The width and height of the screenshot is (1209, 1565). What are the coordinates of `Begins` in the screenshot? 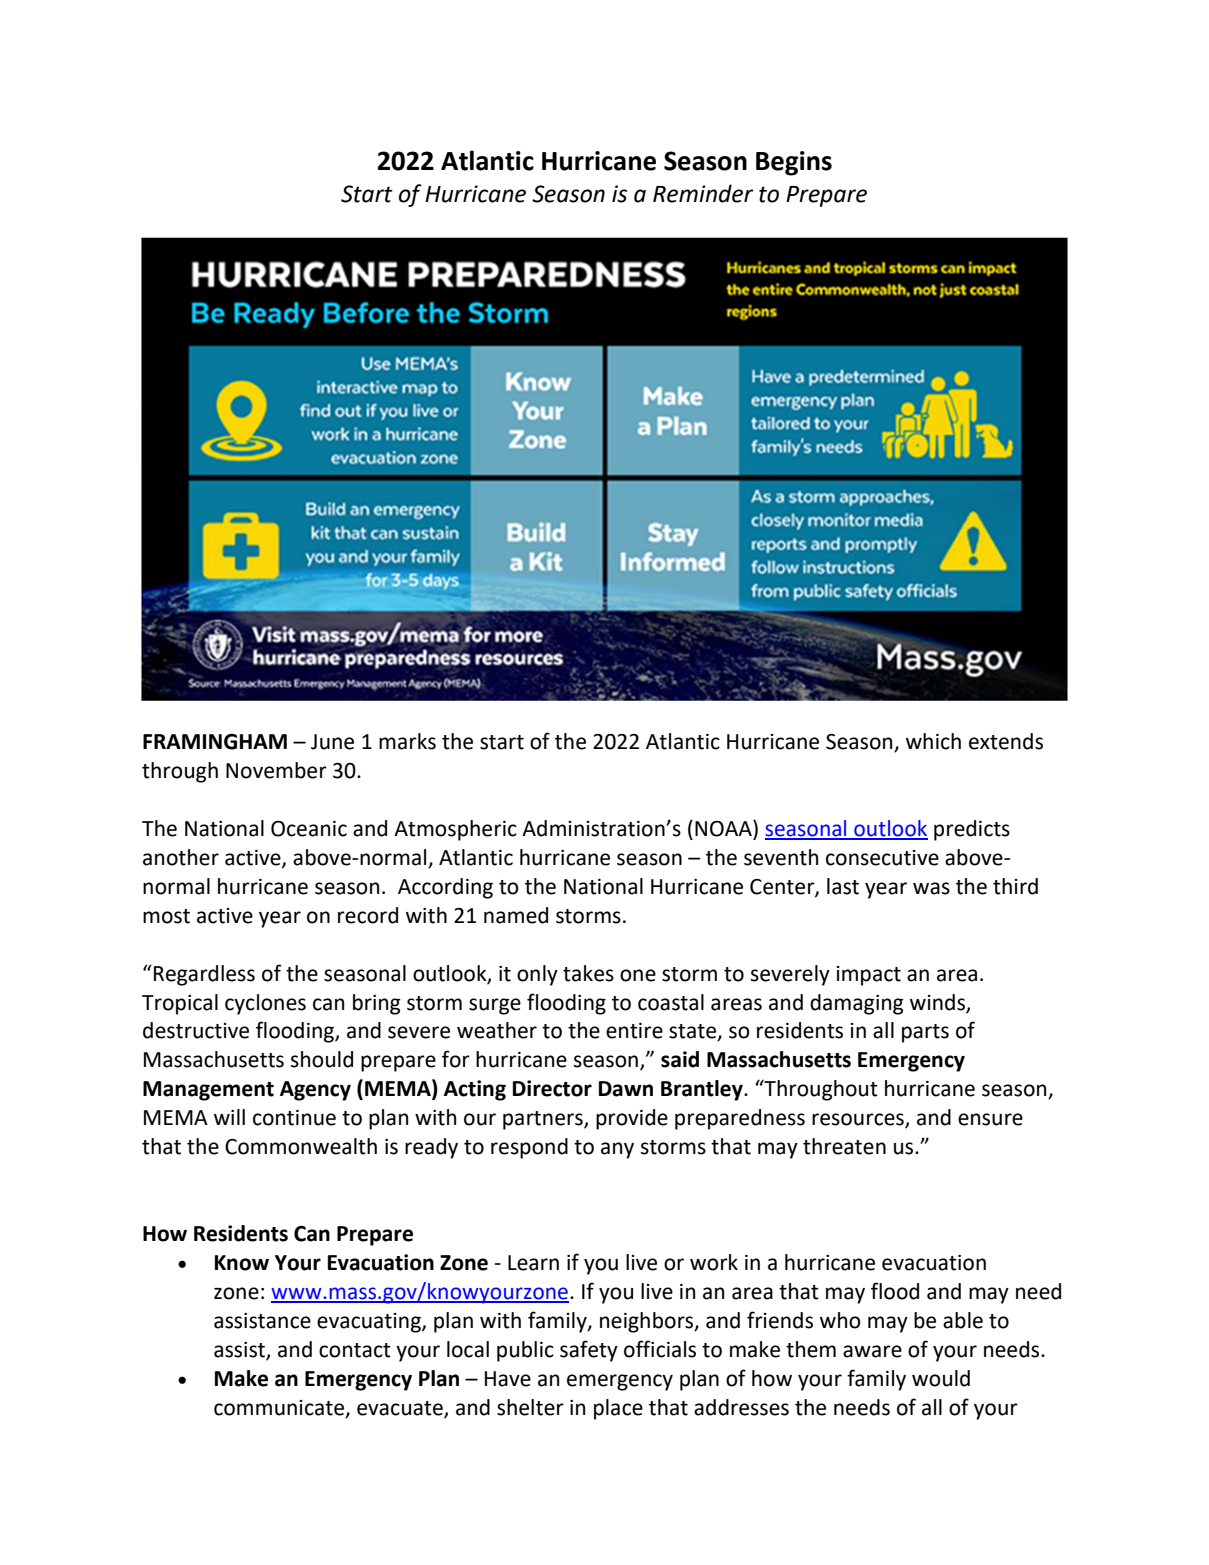 It's located at (794, 163).
